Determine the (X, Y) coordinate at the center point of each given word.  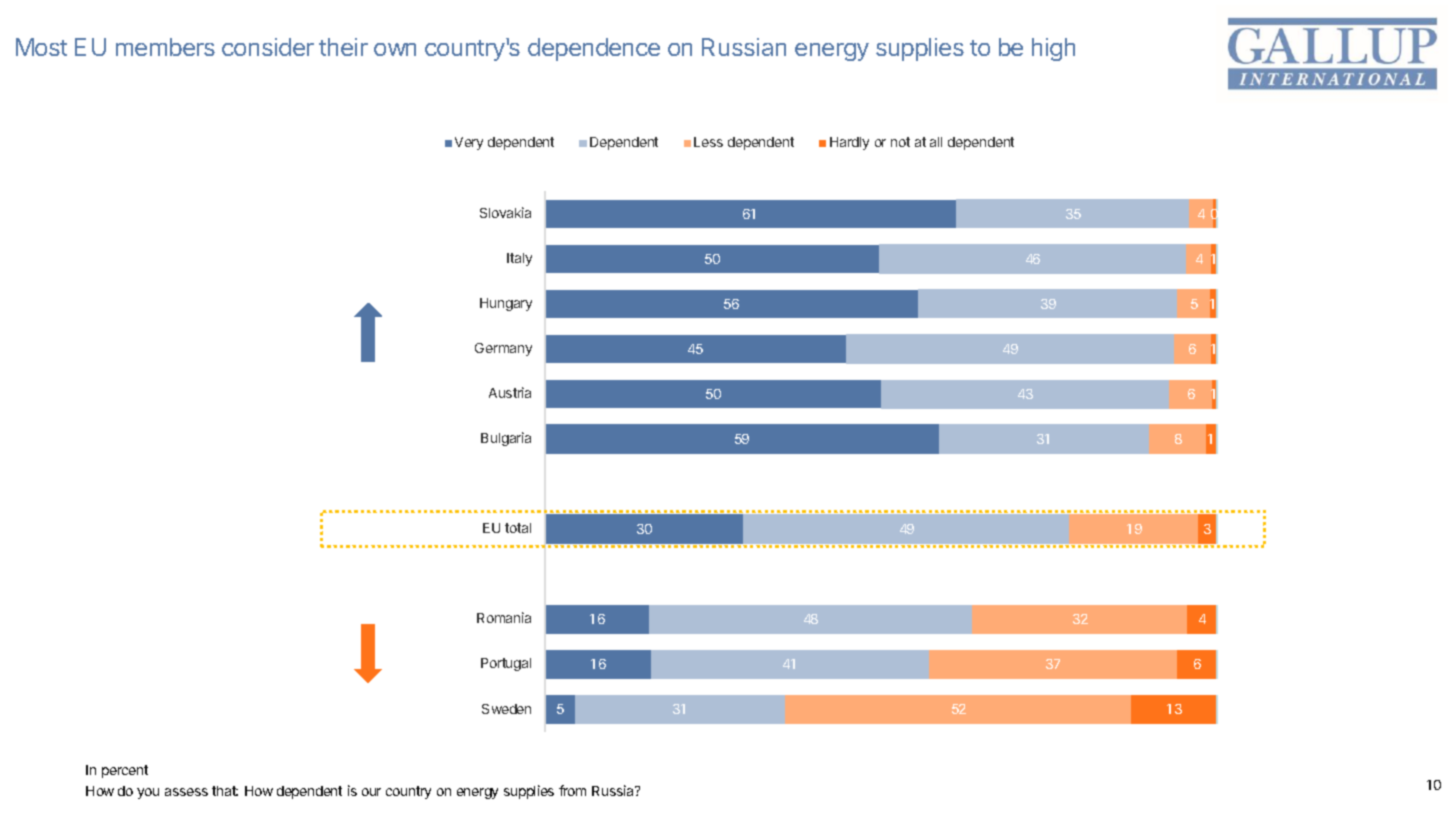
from (572, 790)
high (1053, 49)
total (518, 528)
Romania (504, 617)
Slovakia (505, 212)
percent (125, 771)
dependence (594, 49)
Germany (503, 349)
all (936, 142)
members (165, 47)
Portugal (506, 664)
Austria (510, 392)
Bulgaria (506, 439)
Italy (519, 259)
